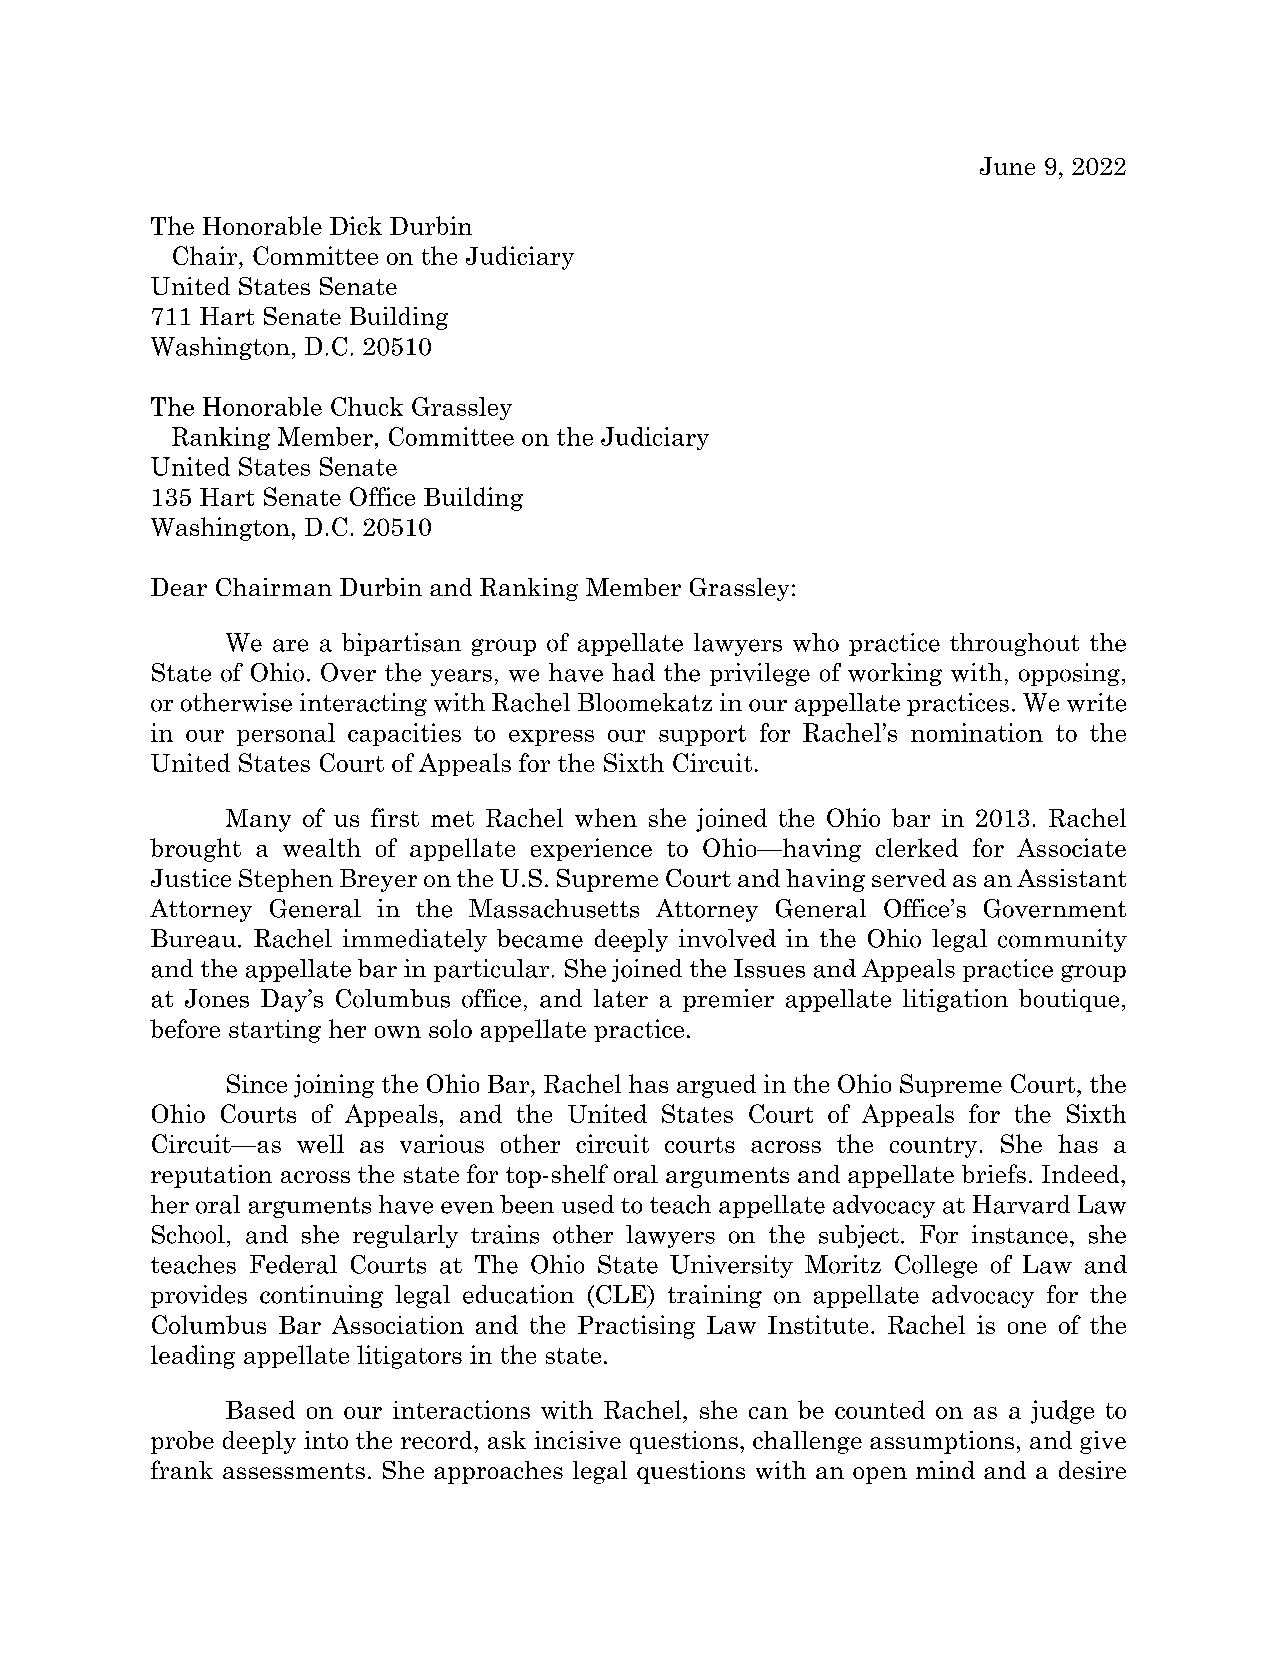  I want to click on Many, so click(258, 820).
